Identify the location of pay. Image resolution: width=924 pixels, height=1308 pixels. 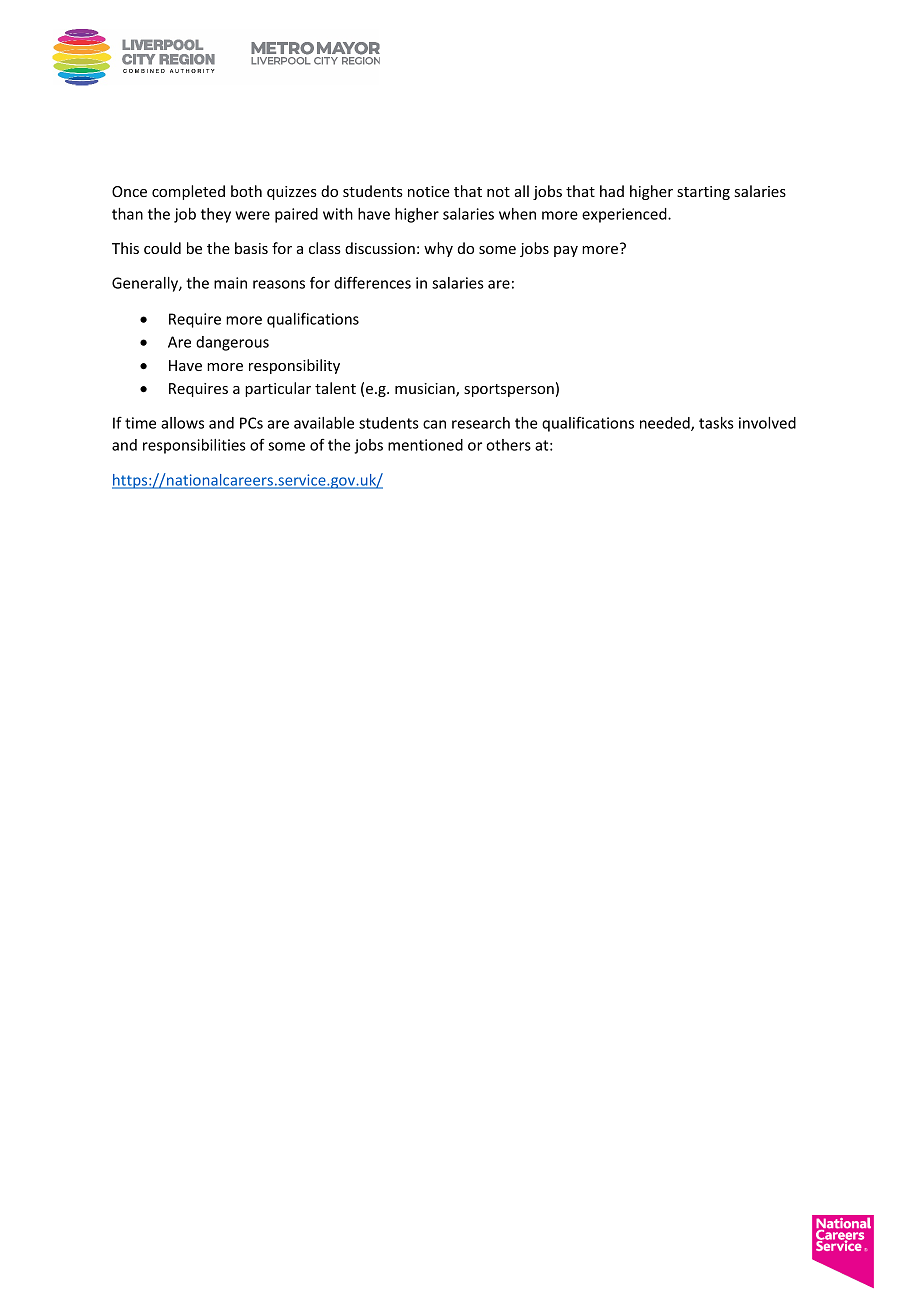
(566, 251).
